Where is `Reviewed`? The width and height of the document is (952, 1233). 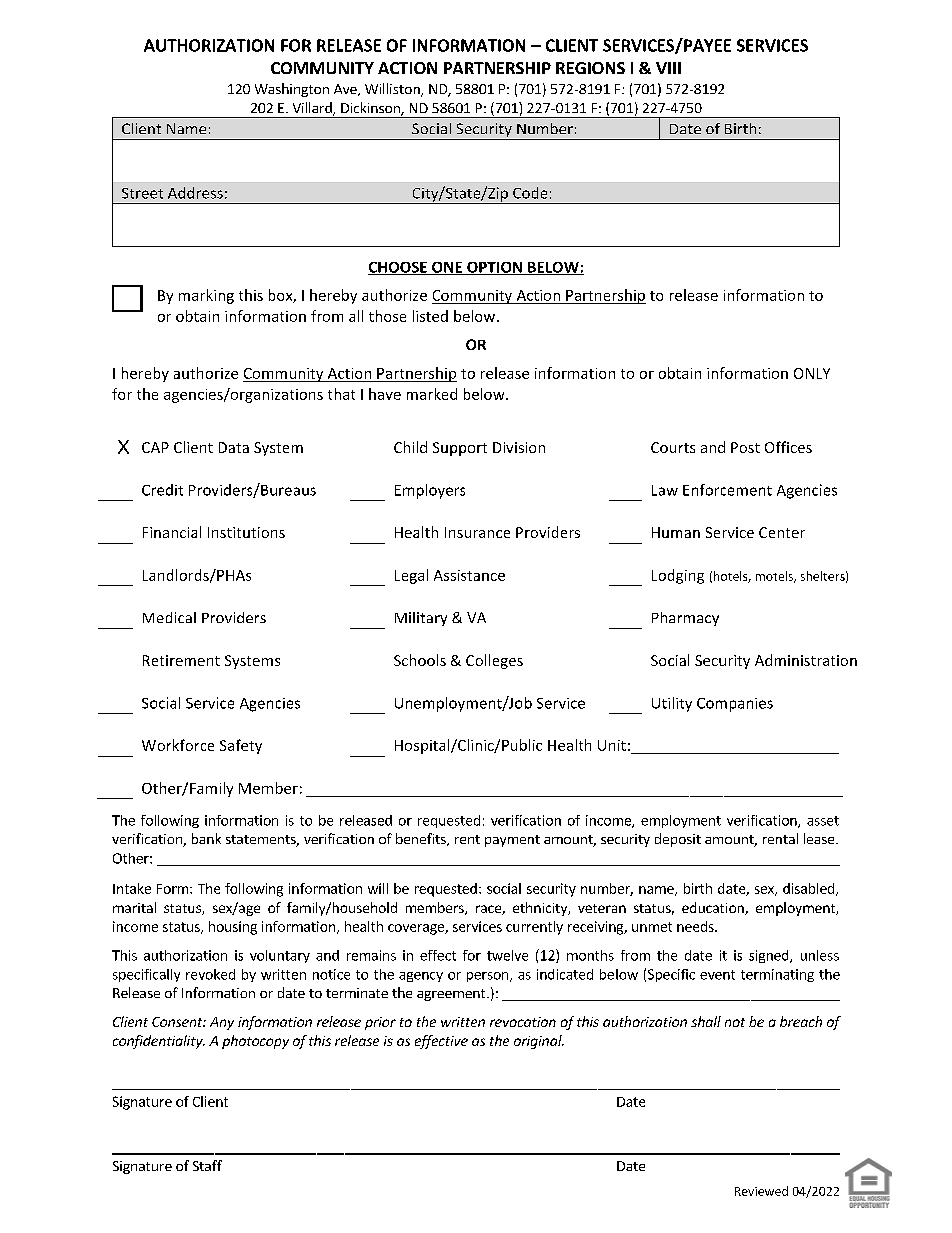 Reviewed is located at coordinates (761, 1191).
